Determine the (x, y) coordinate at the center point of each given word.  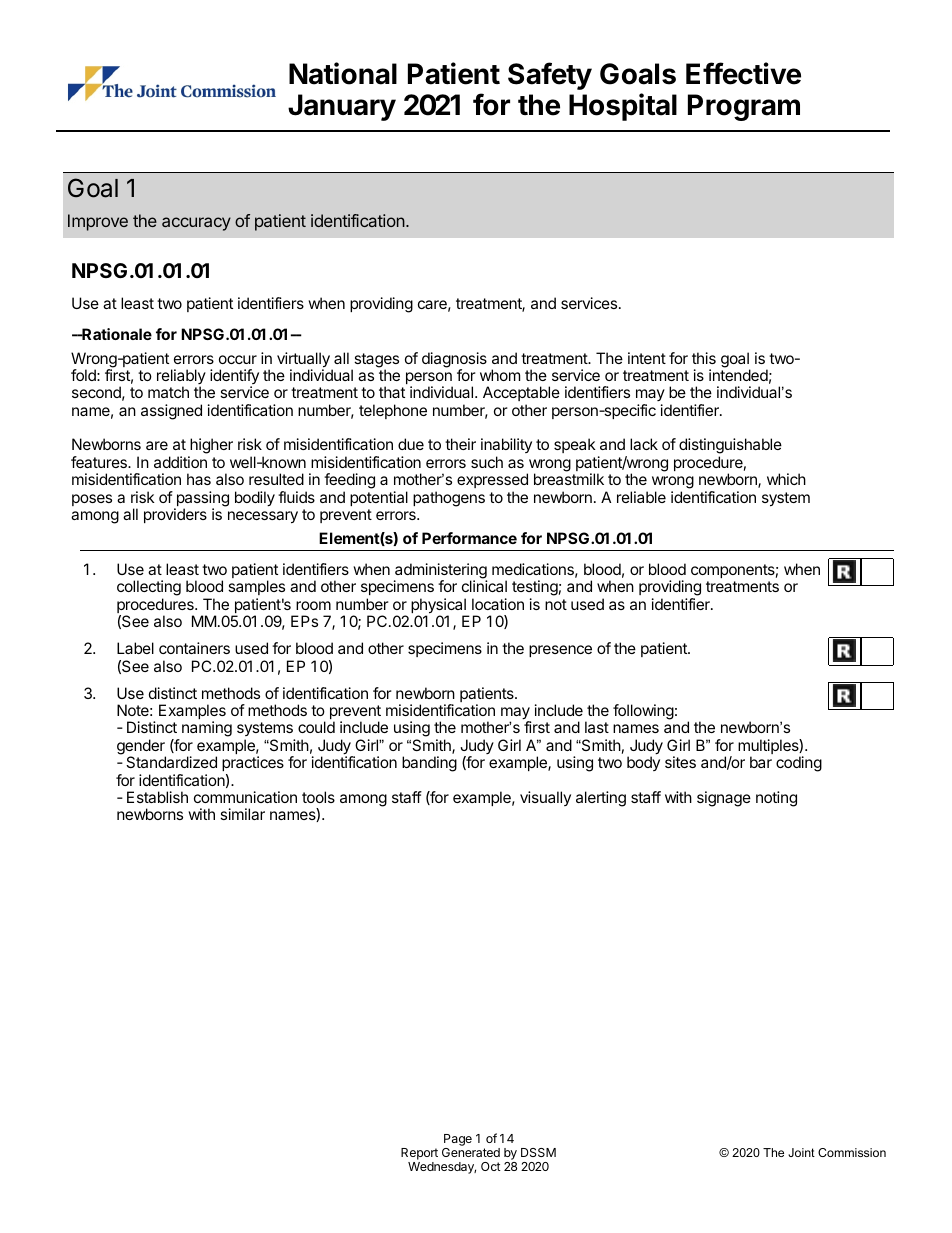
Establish (157, 797)
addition (180, 462)
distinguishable (730, 447)
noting (776, 799)
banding (429, 764)
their (460, 444)
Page (458, 1140)
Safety (550, 76)
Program (744, 107)
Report (419, 1154)
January (342, 107)
